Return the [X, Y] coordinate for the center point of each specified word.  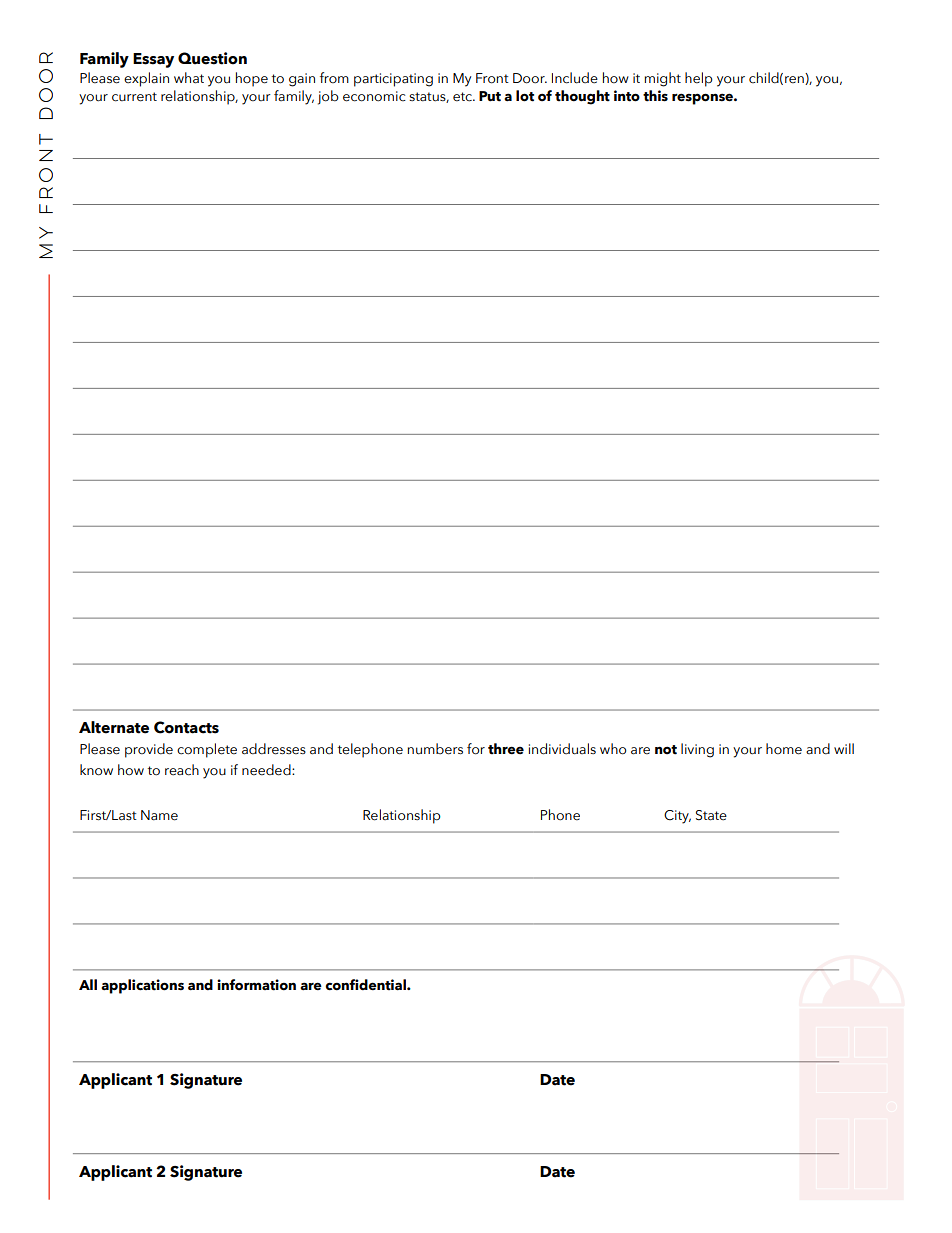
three [506, 749]
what [189, 78]
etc [463, 97]
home [784, 749]
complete [207, 750]
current [134, 97]
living [697, 750]
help [699, 79]
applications [142, 986]
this [655, 96]
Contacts [186, 727]
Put [490, 96]
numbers [435, 749]
